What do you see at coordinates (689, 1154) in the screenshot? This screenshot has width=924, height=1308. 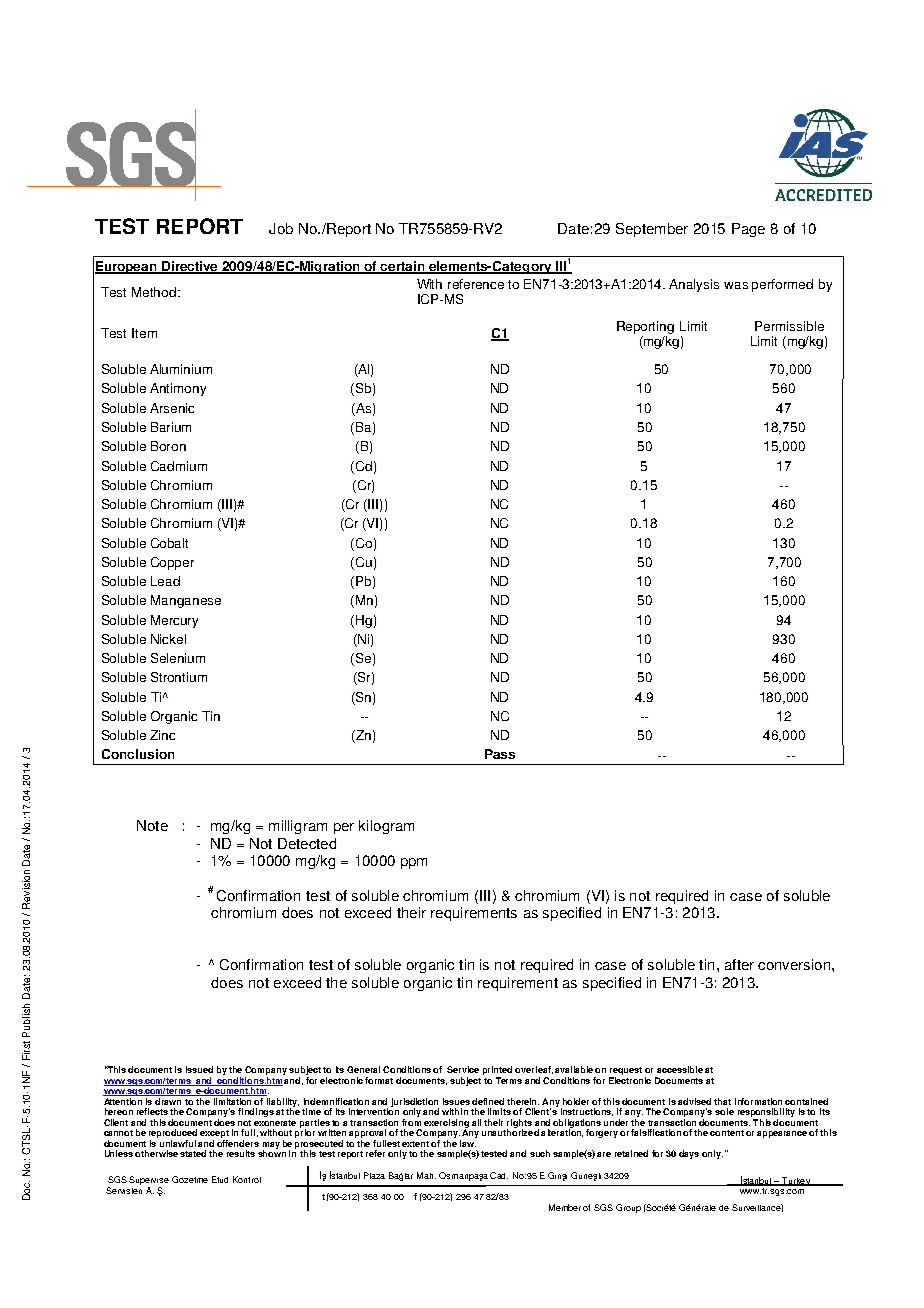 I see `days` at bounding box center [689, 1154].
